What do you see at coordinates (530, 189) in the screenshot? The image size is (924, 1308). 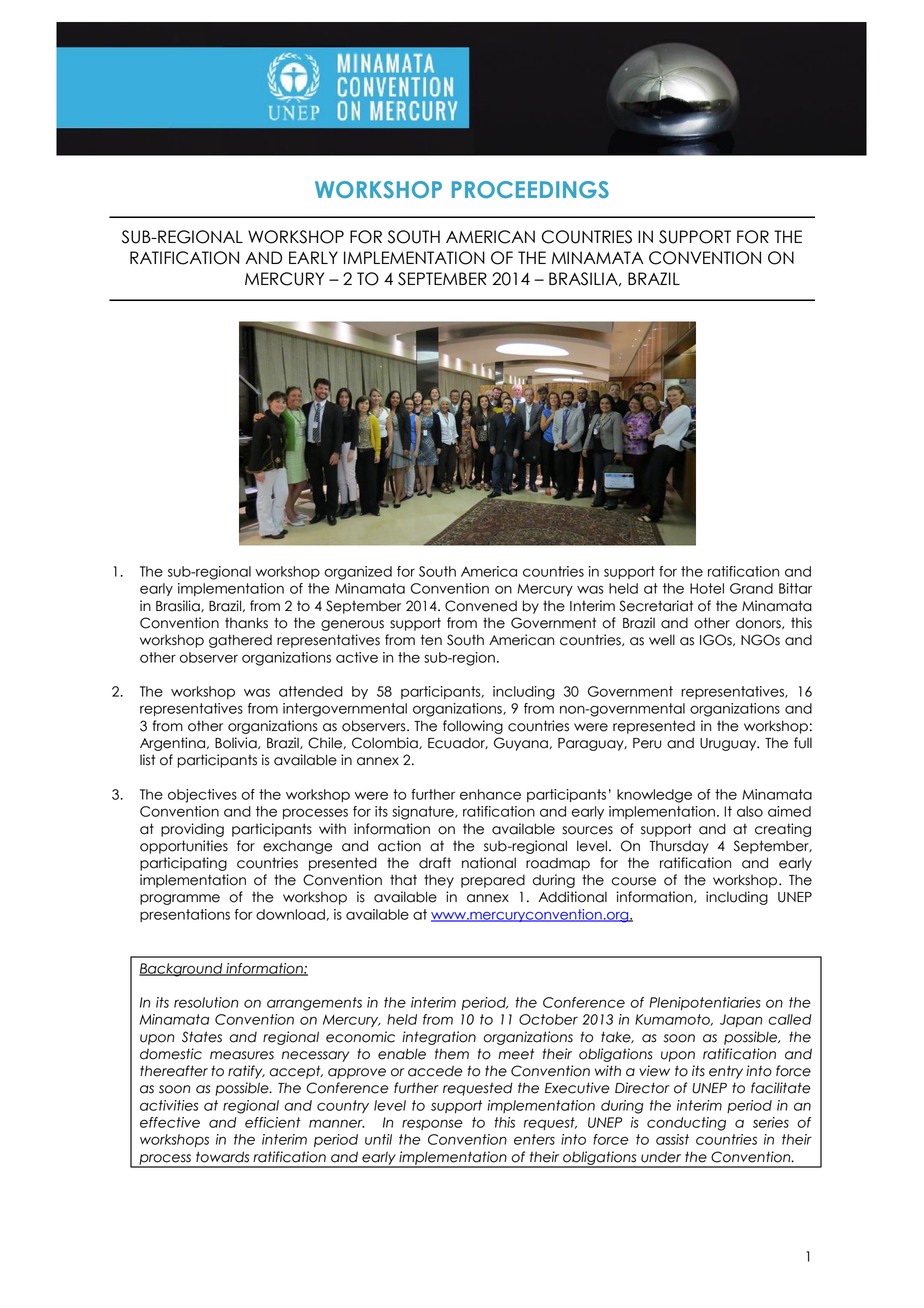 I see `PROCEEDINGS` at bounding box center [530, 189].
